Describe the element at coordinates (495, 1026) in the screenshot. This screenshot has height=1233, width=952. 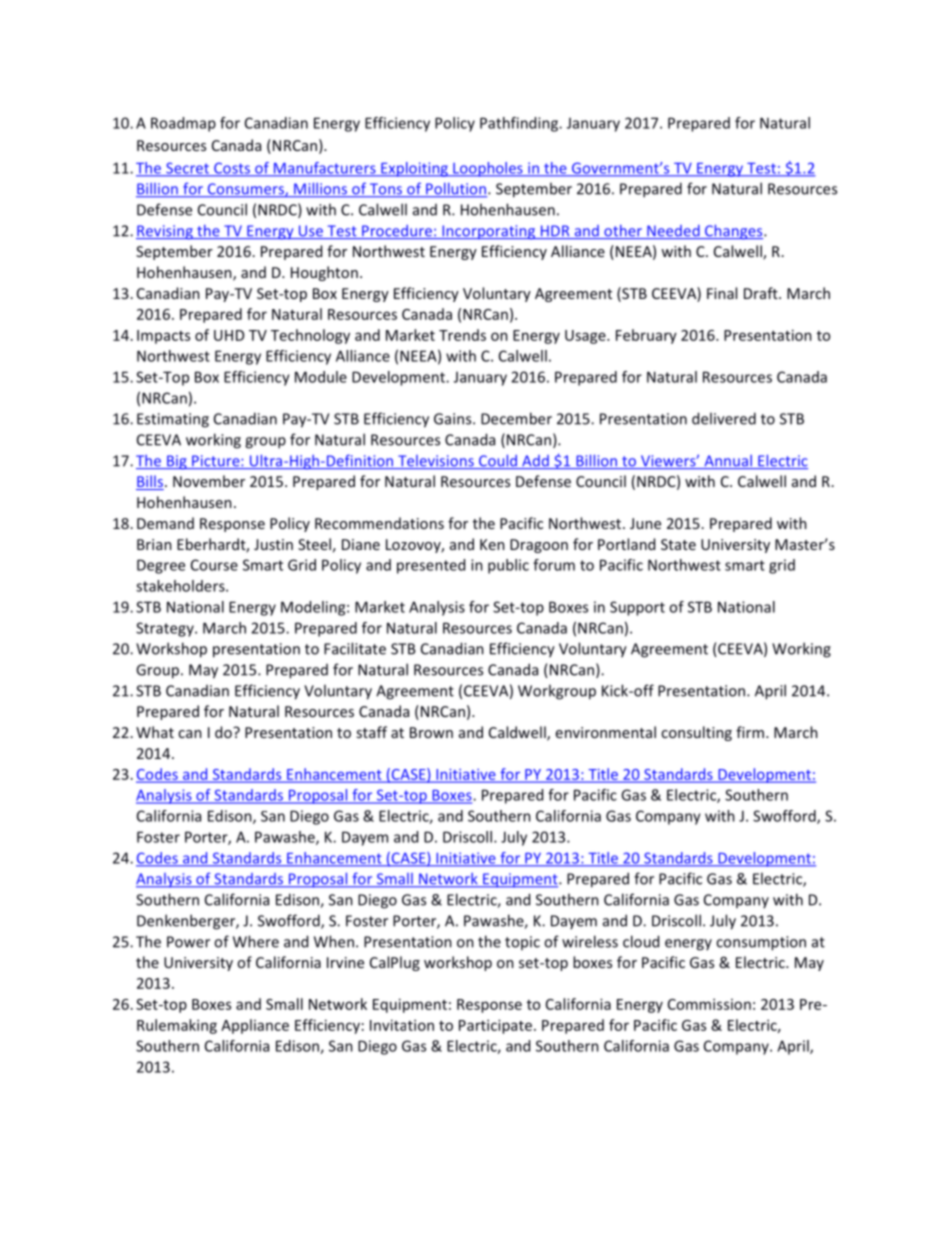
I see `Participate` at that location.
